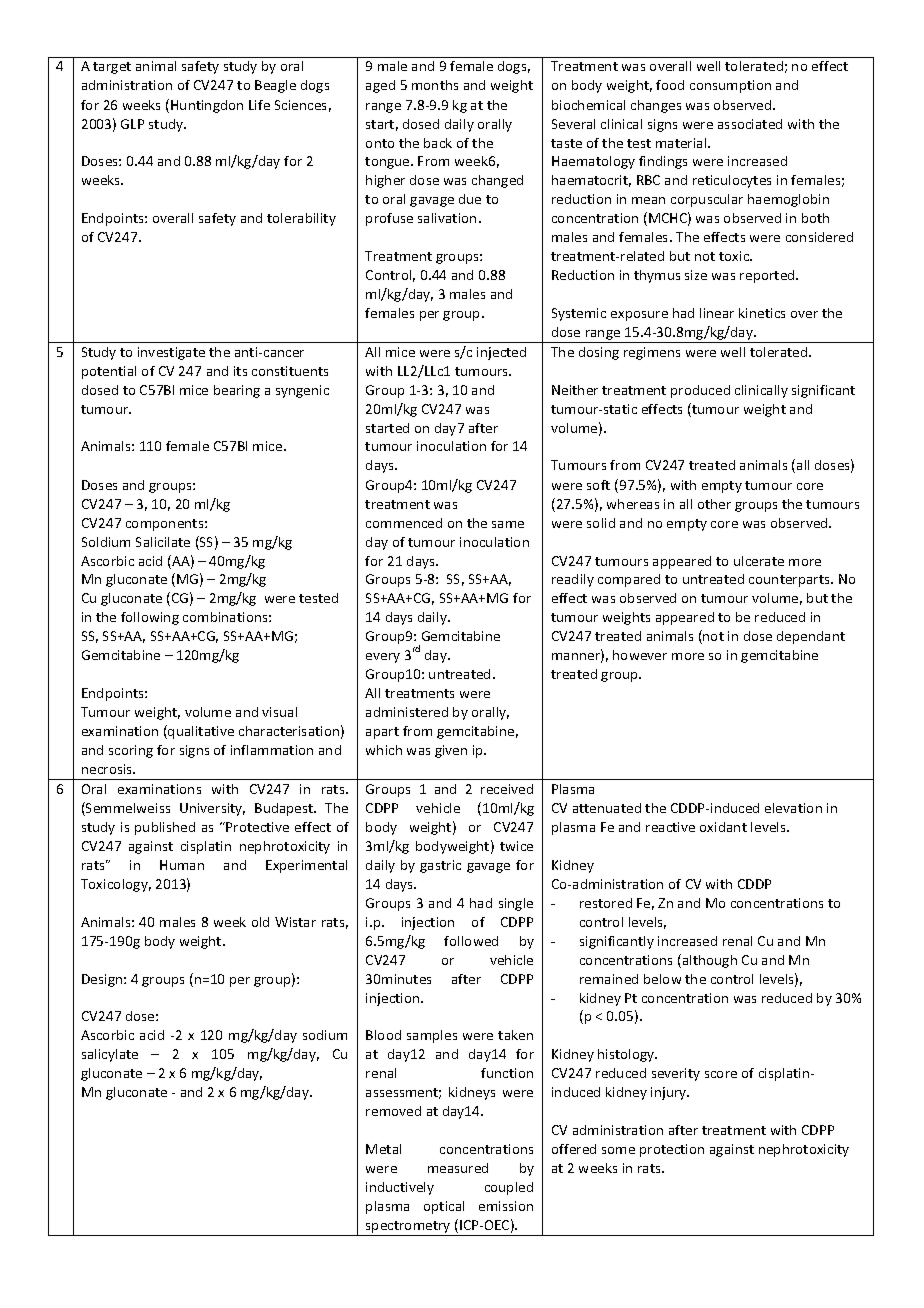  I want to click on dependant, so click(811, 637).
